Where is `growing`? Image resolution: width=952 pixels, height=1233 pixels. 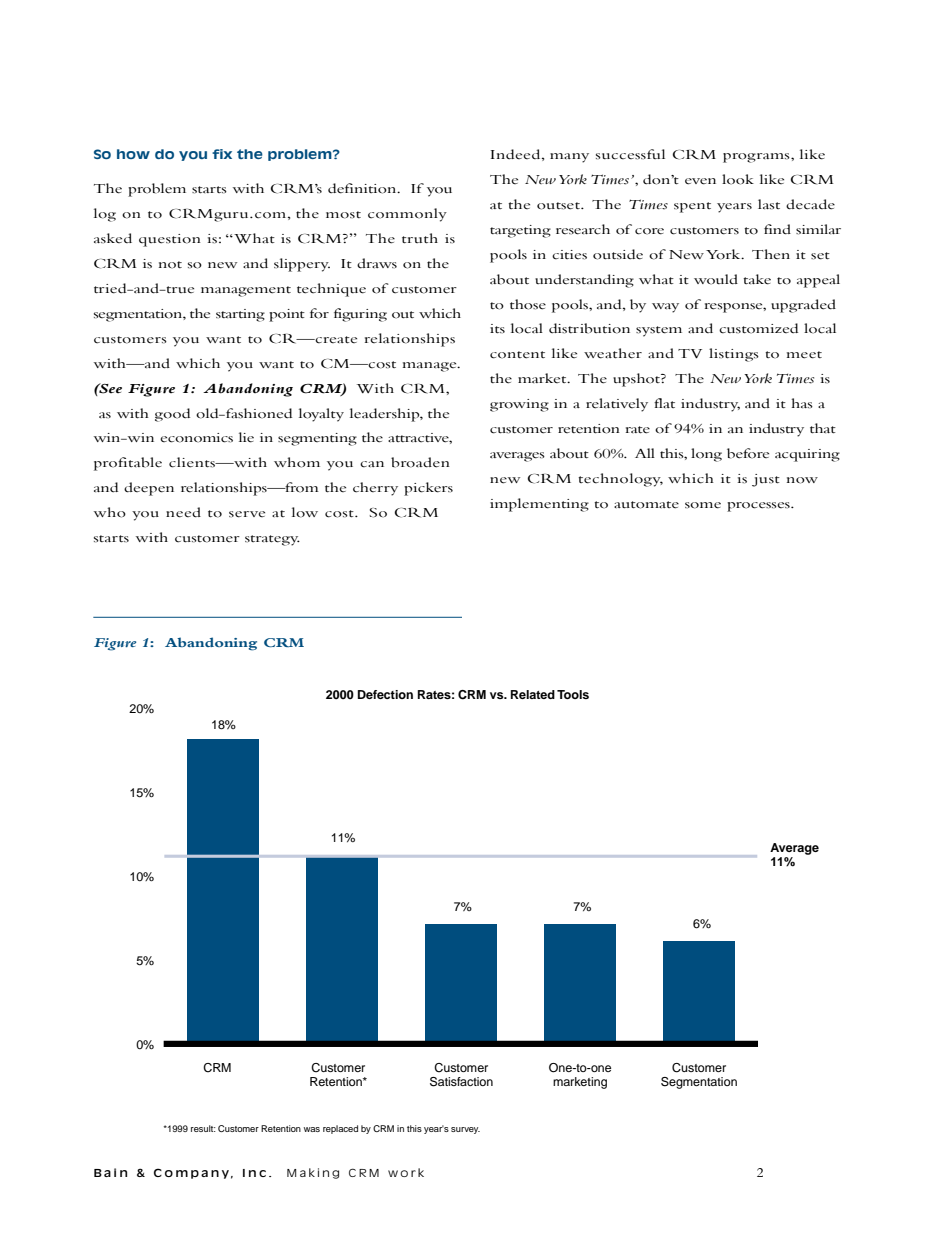 growing is located at coordinates (519, 405).
